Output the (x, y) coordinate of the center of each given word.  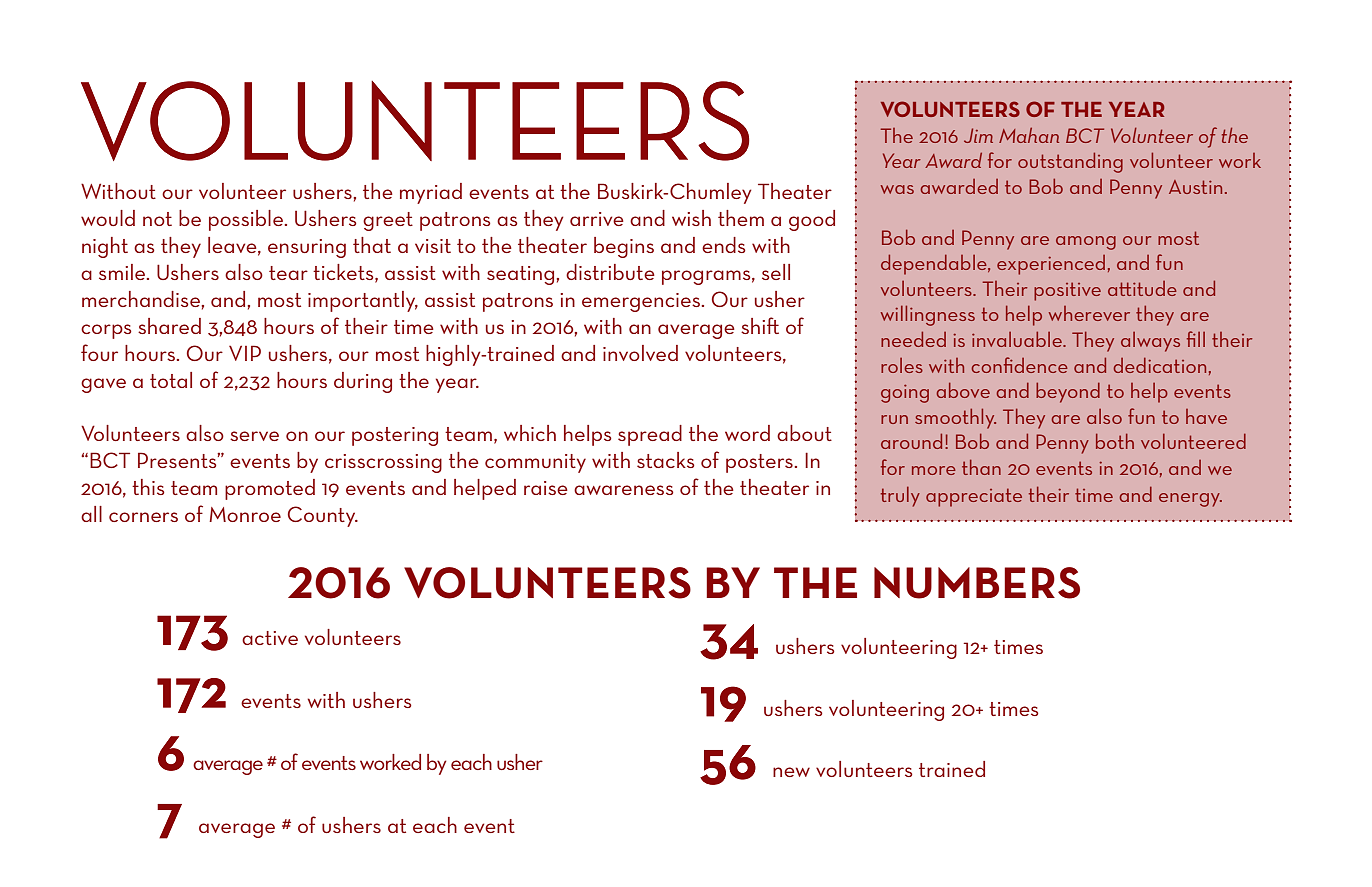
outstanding (1070, 162)
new (791, 772)
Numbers (977, 583)
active (270, 638)
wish (691, 218)
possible (247, 220)
